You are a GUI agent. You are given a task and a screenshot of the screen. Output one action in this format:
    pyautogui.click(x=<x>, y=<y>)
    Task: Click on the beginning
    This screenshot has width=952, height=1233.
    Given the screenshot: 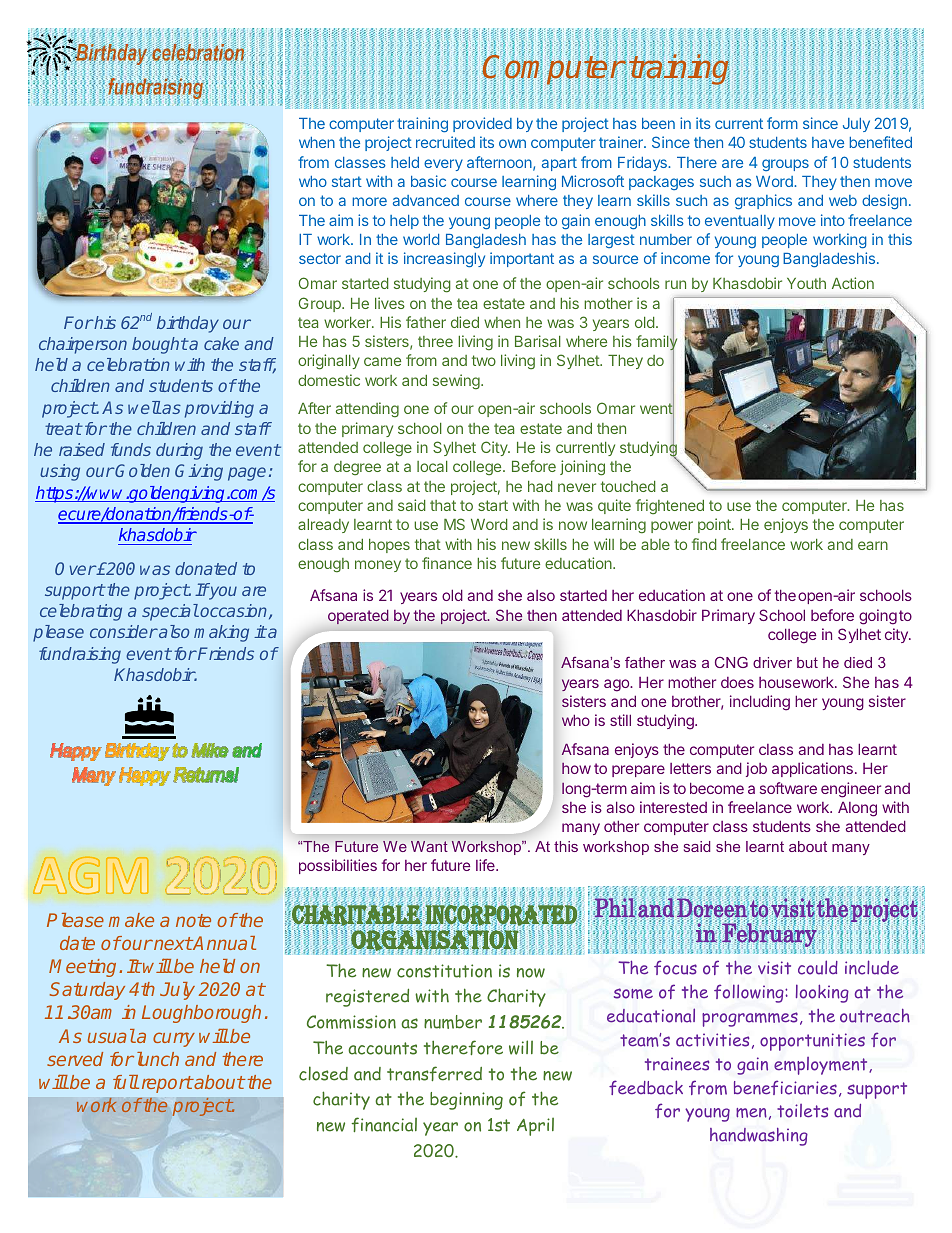 What is the action you would take?
    pyautogui.click(x=466, y=1101)
